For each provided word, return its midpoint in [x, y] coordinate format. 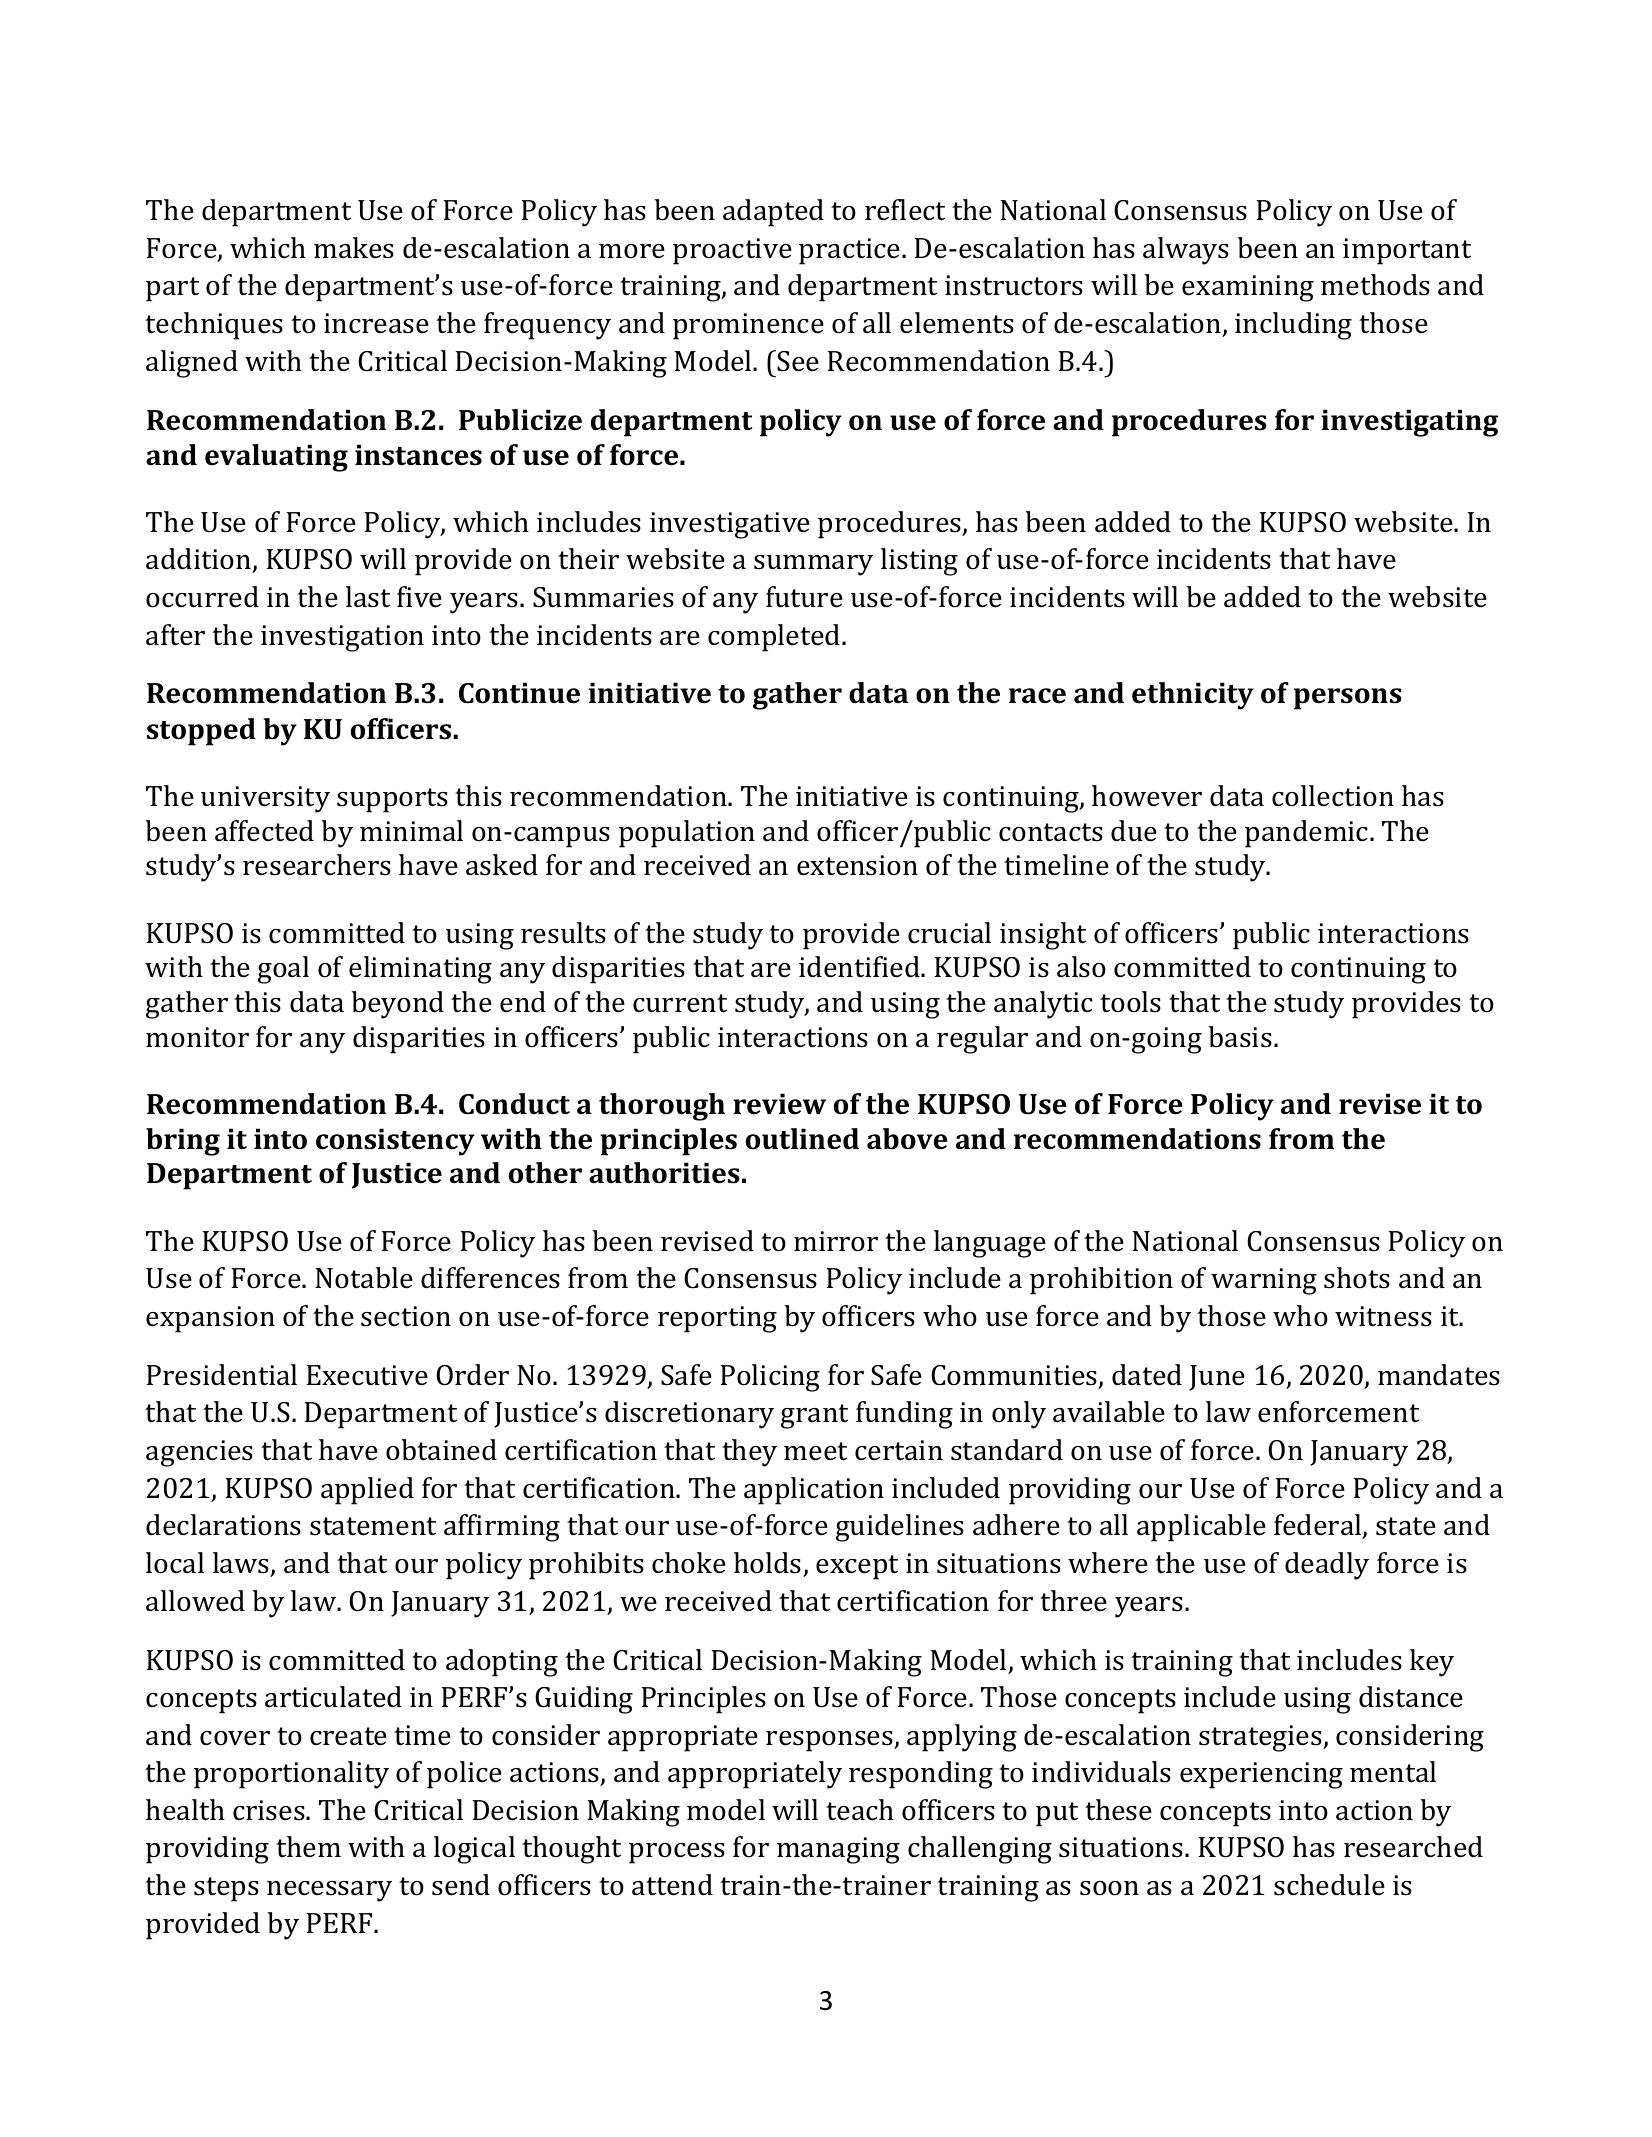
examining [1248, 288]
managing [838, 1850]
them [308, 1847]
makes [354, 248]
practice [851, 251]
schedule [1329, 1885]
